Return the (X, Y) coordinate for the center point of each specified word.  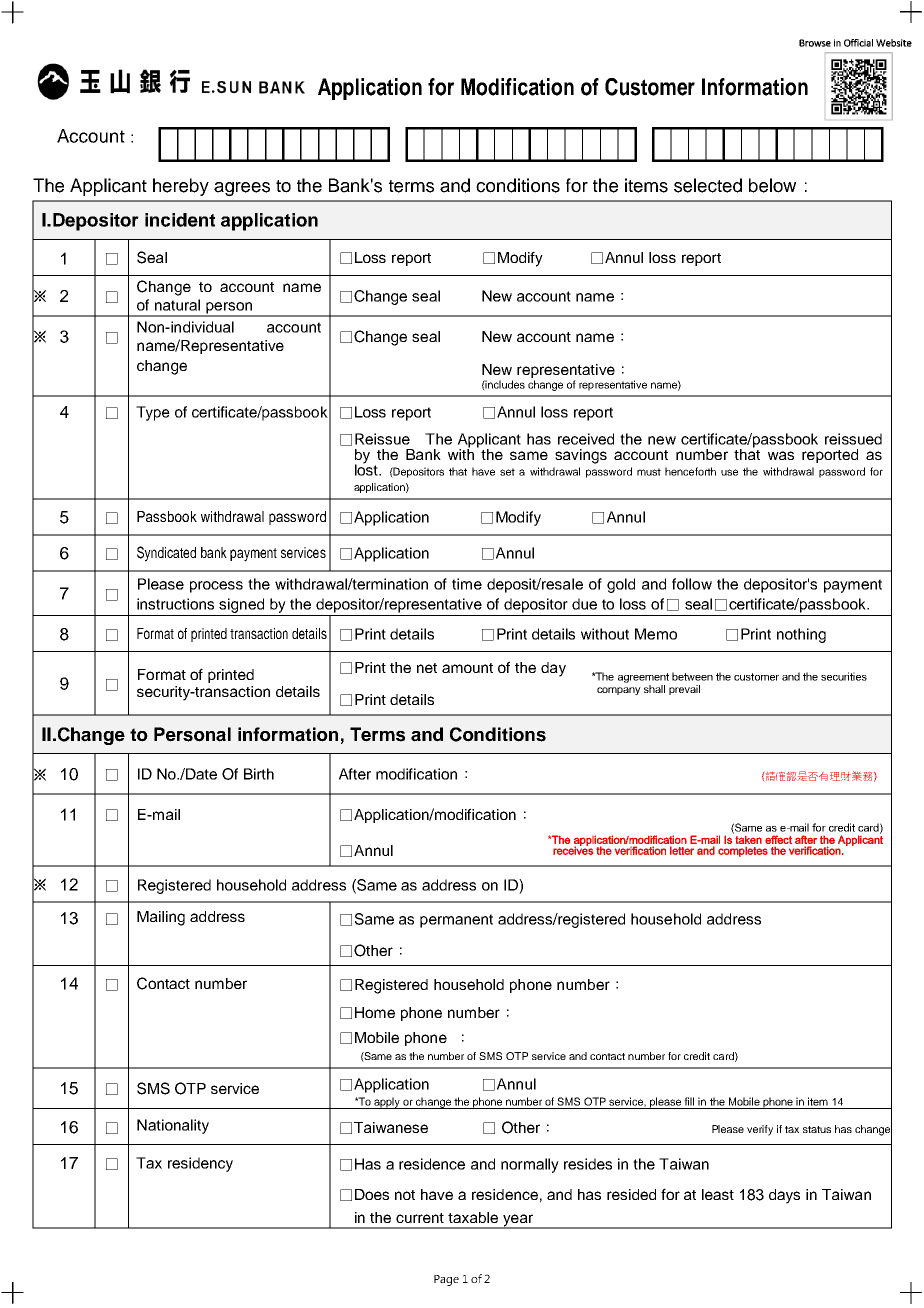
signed (241, 605)
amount (467, 668)
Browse (815, 43)
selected (708, 185)
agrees (242, 189)
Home (375, 1012)
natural (177, 305)
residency (200, 1164)
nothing (801, 635)
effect (778, 839)
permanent (456, 921)
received (586, 439)
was (781, 455)
